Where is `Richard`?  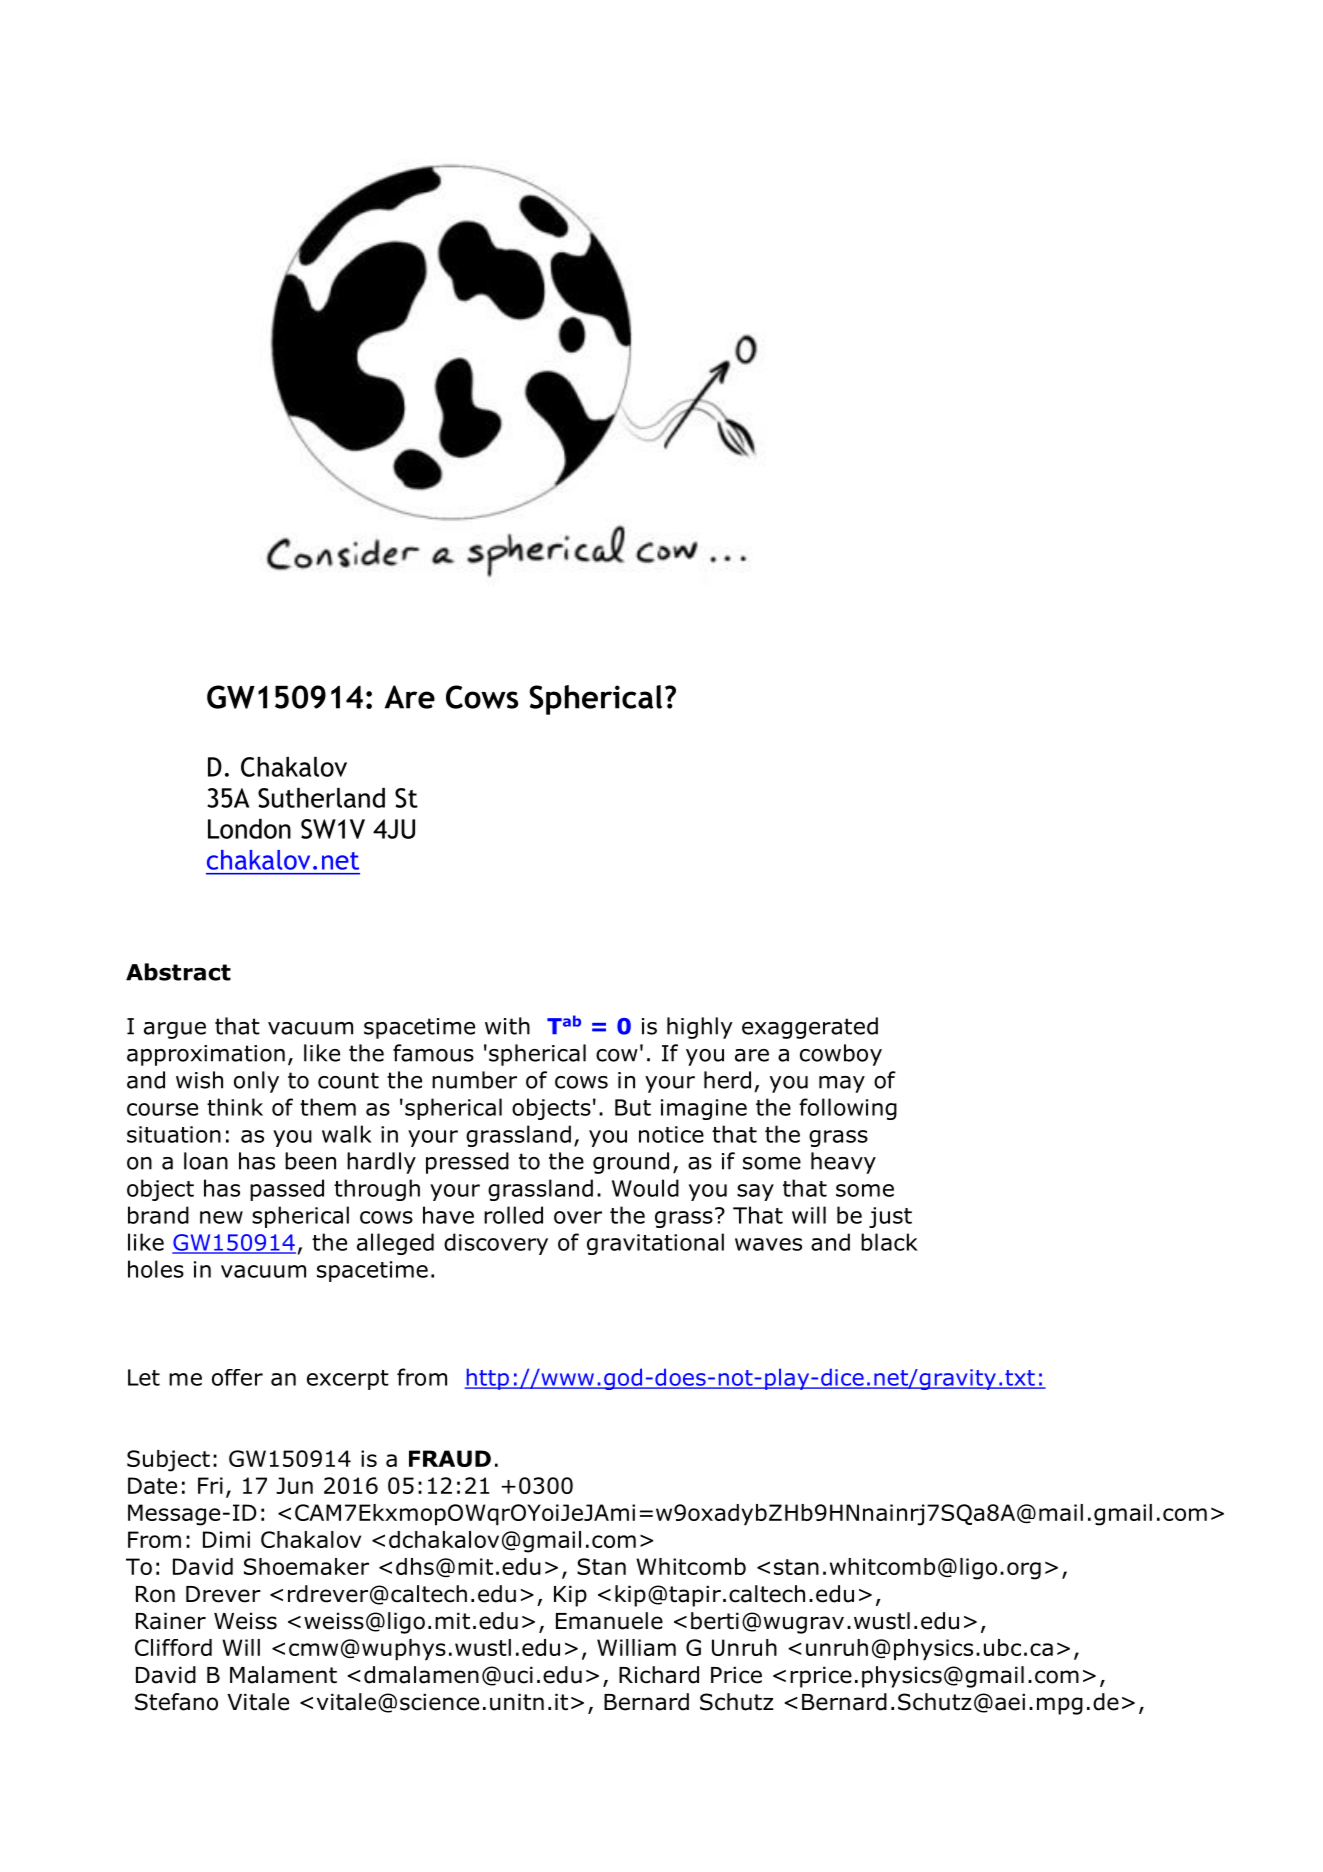
Richard is located at coordinates (659, 1675).
